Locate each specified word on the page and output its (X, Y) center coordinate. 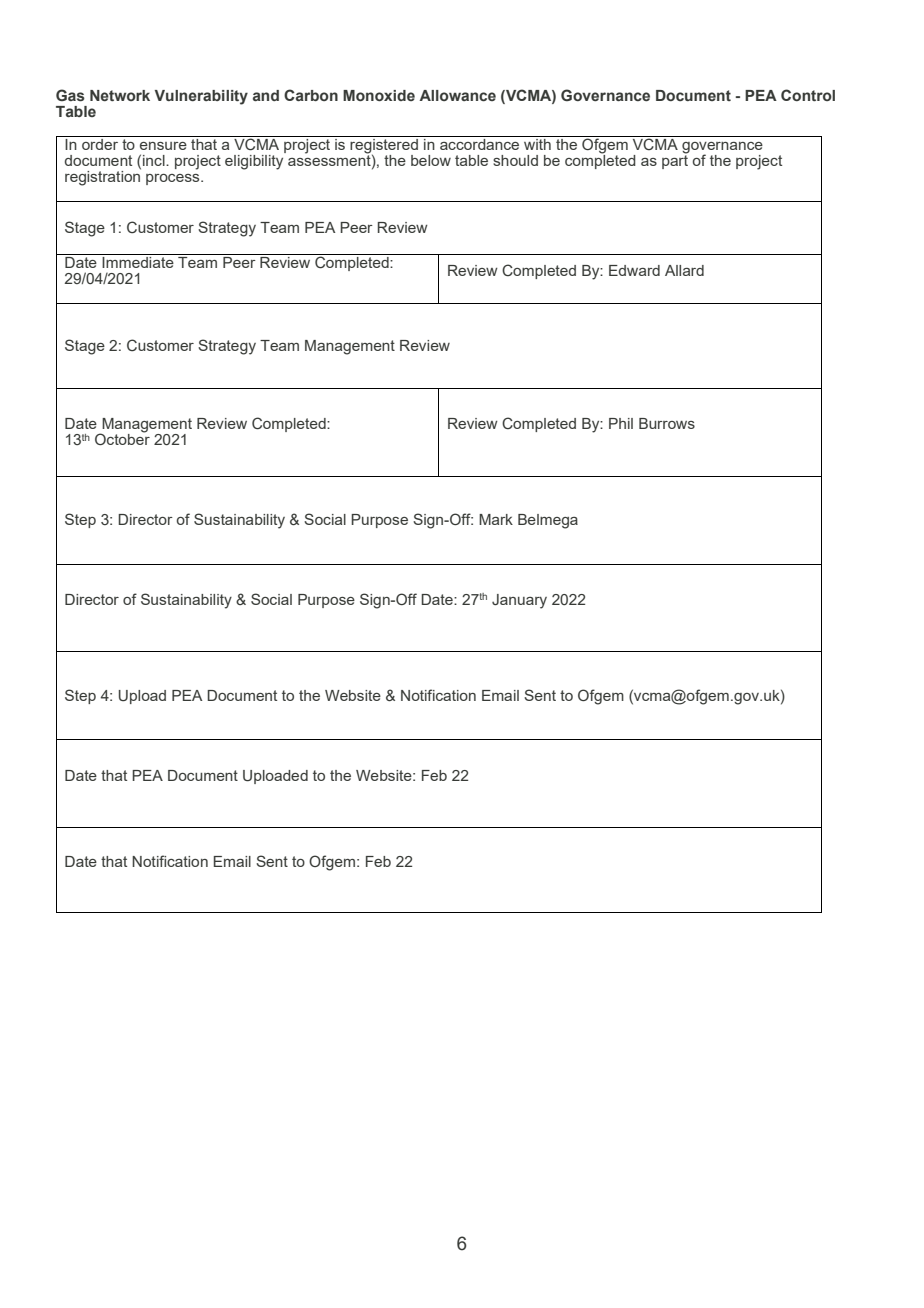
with (537, 144)
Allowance (457, 95)
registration (103, 177)
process (174, 179)
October (122, 438)
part (675, 161)
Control (808, 95)
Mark (496, 519)
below (431, 160)
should (515, 160)
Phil (621, 423)
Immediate (138, 262)
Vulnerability (201, 97)
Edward (634, 270)
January (519, 601)
